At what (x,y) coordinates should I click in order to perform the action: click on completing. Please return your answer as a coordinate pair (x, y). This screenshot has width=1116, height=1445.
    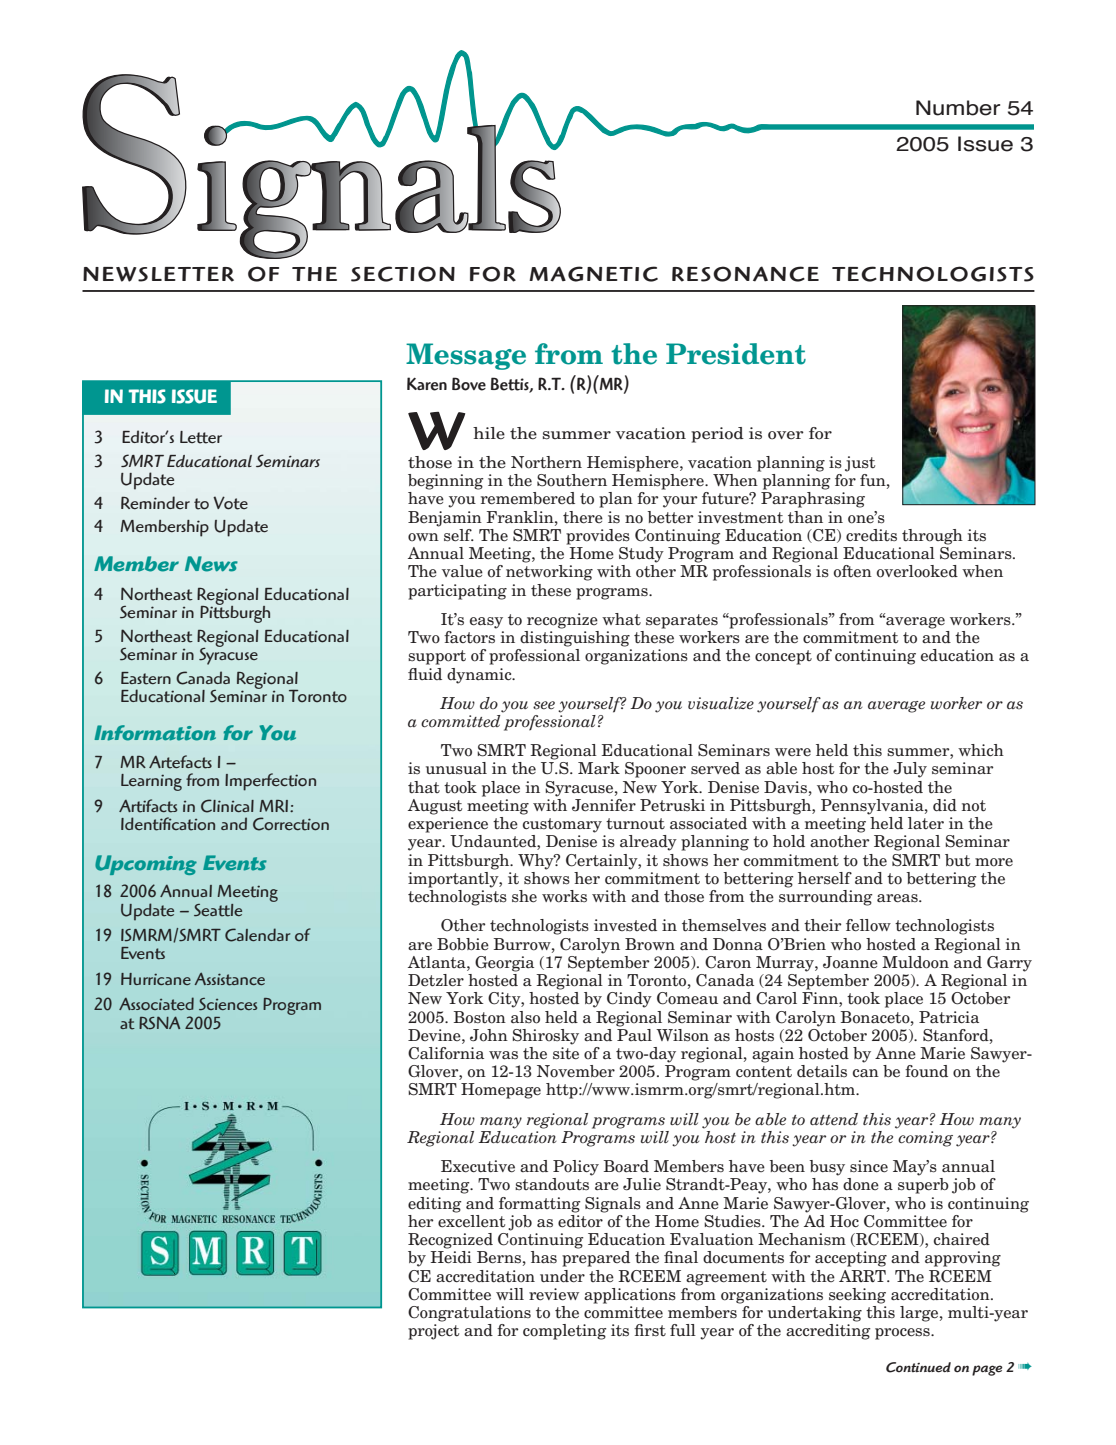
    Looking at the image, I should click on (565, 1332).
